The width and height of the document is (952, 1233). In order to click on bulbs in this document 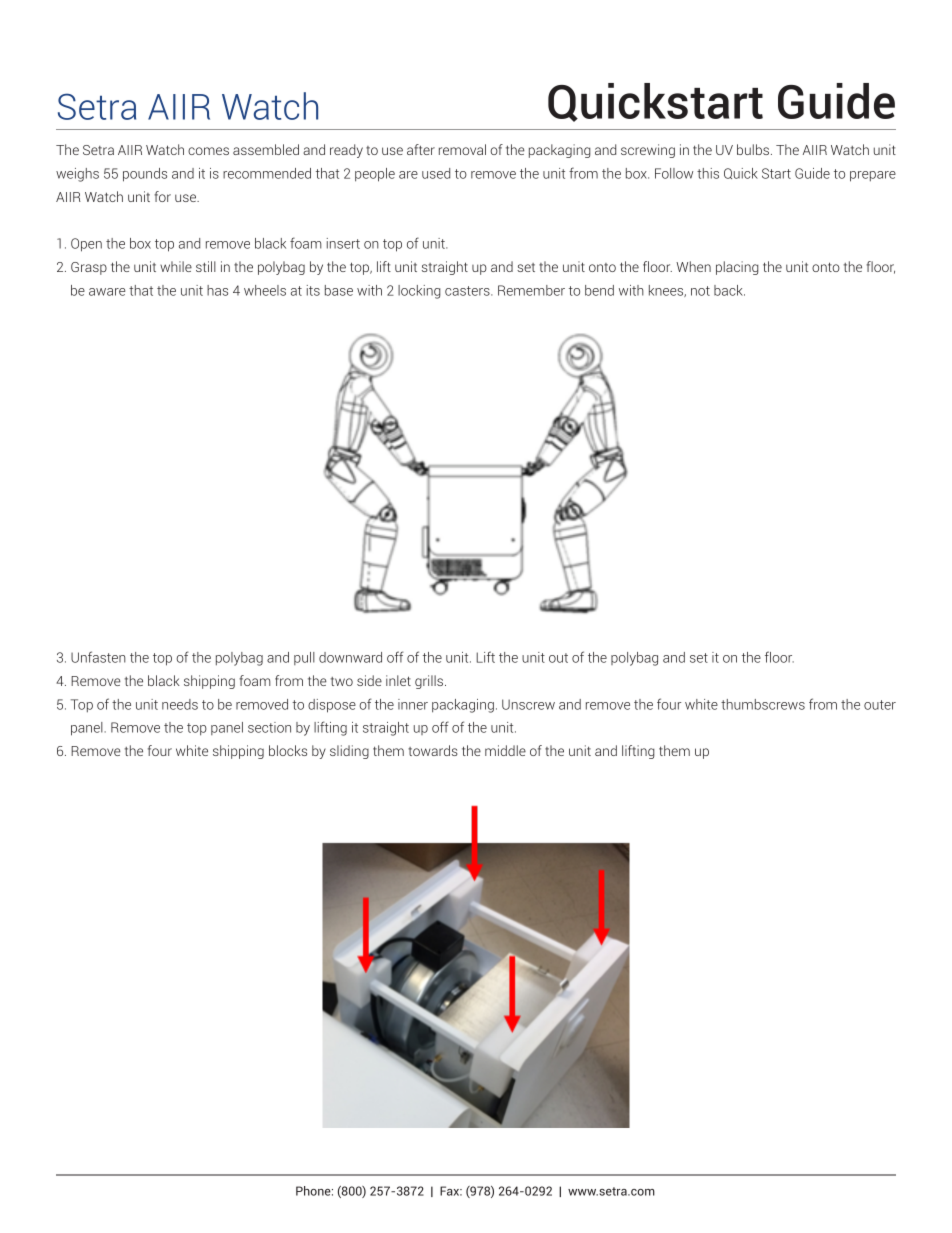, I will do `click(753, 149)`.
